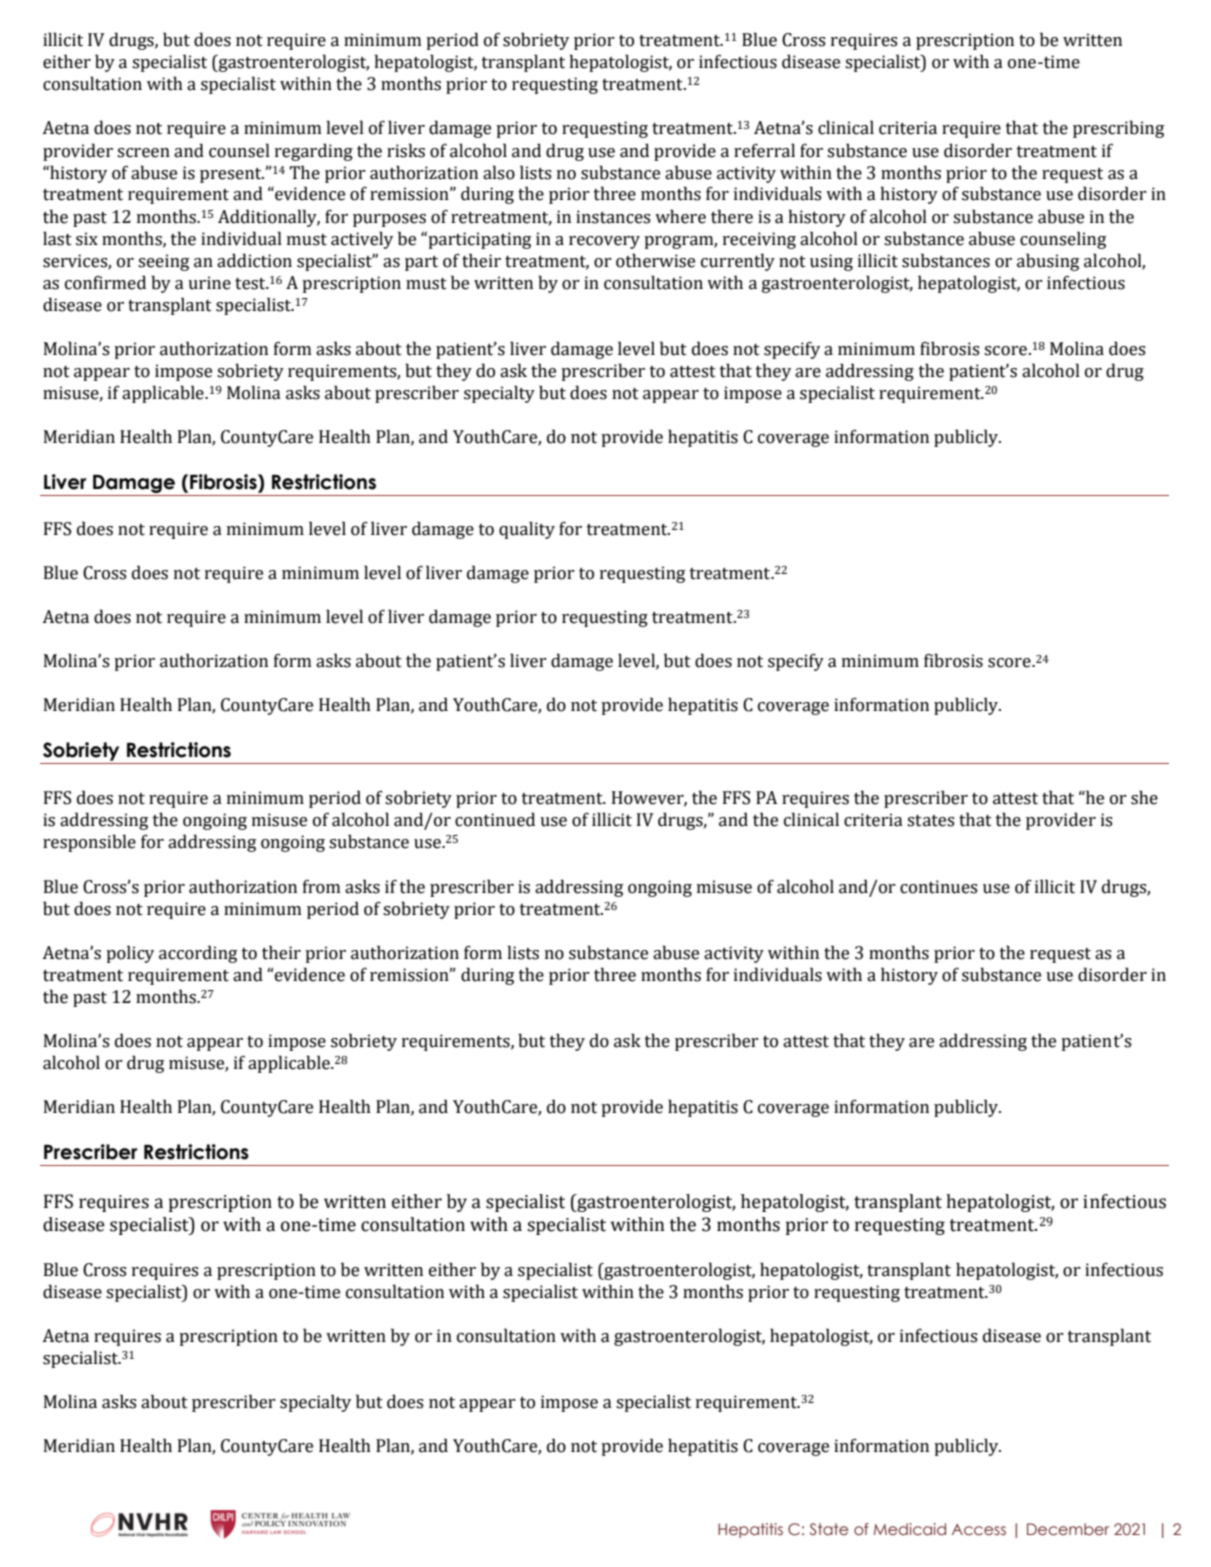  I want to click on instances, so click(613, 217).
